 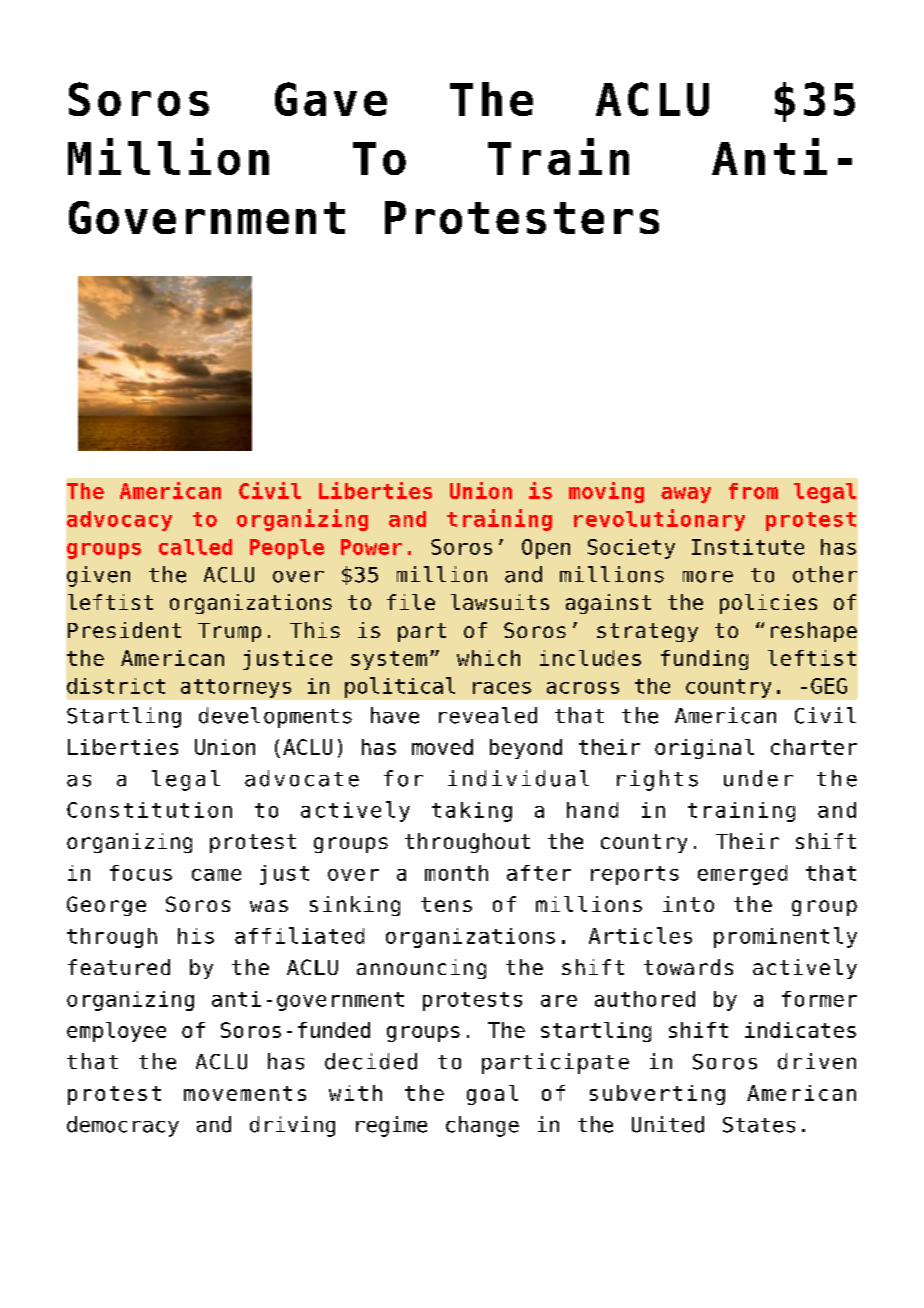 I want to click on advocacy, so click(x=119, y=521).
